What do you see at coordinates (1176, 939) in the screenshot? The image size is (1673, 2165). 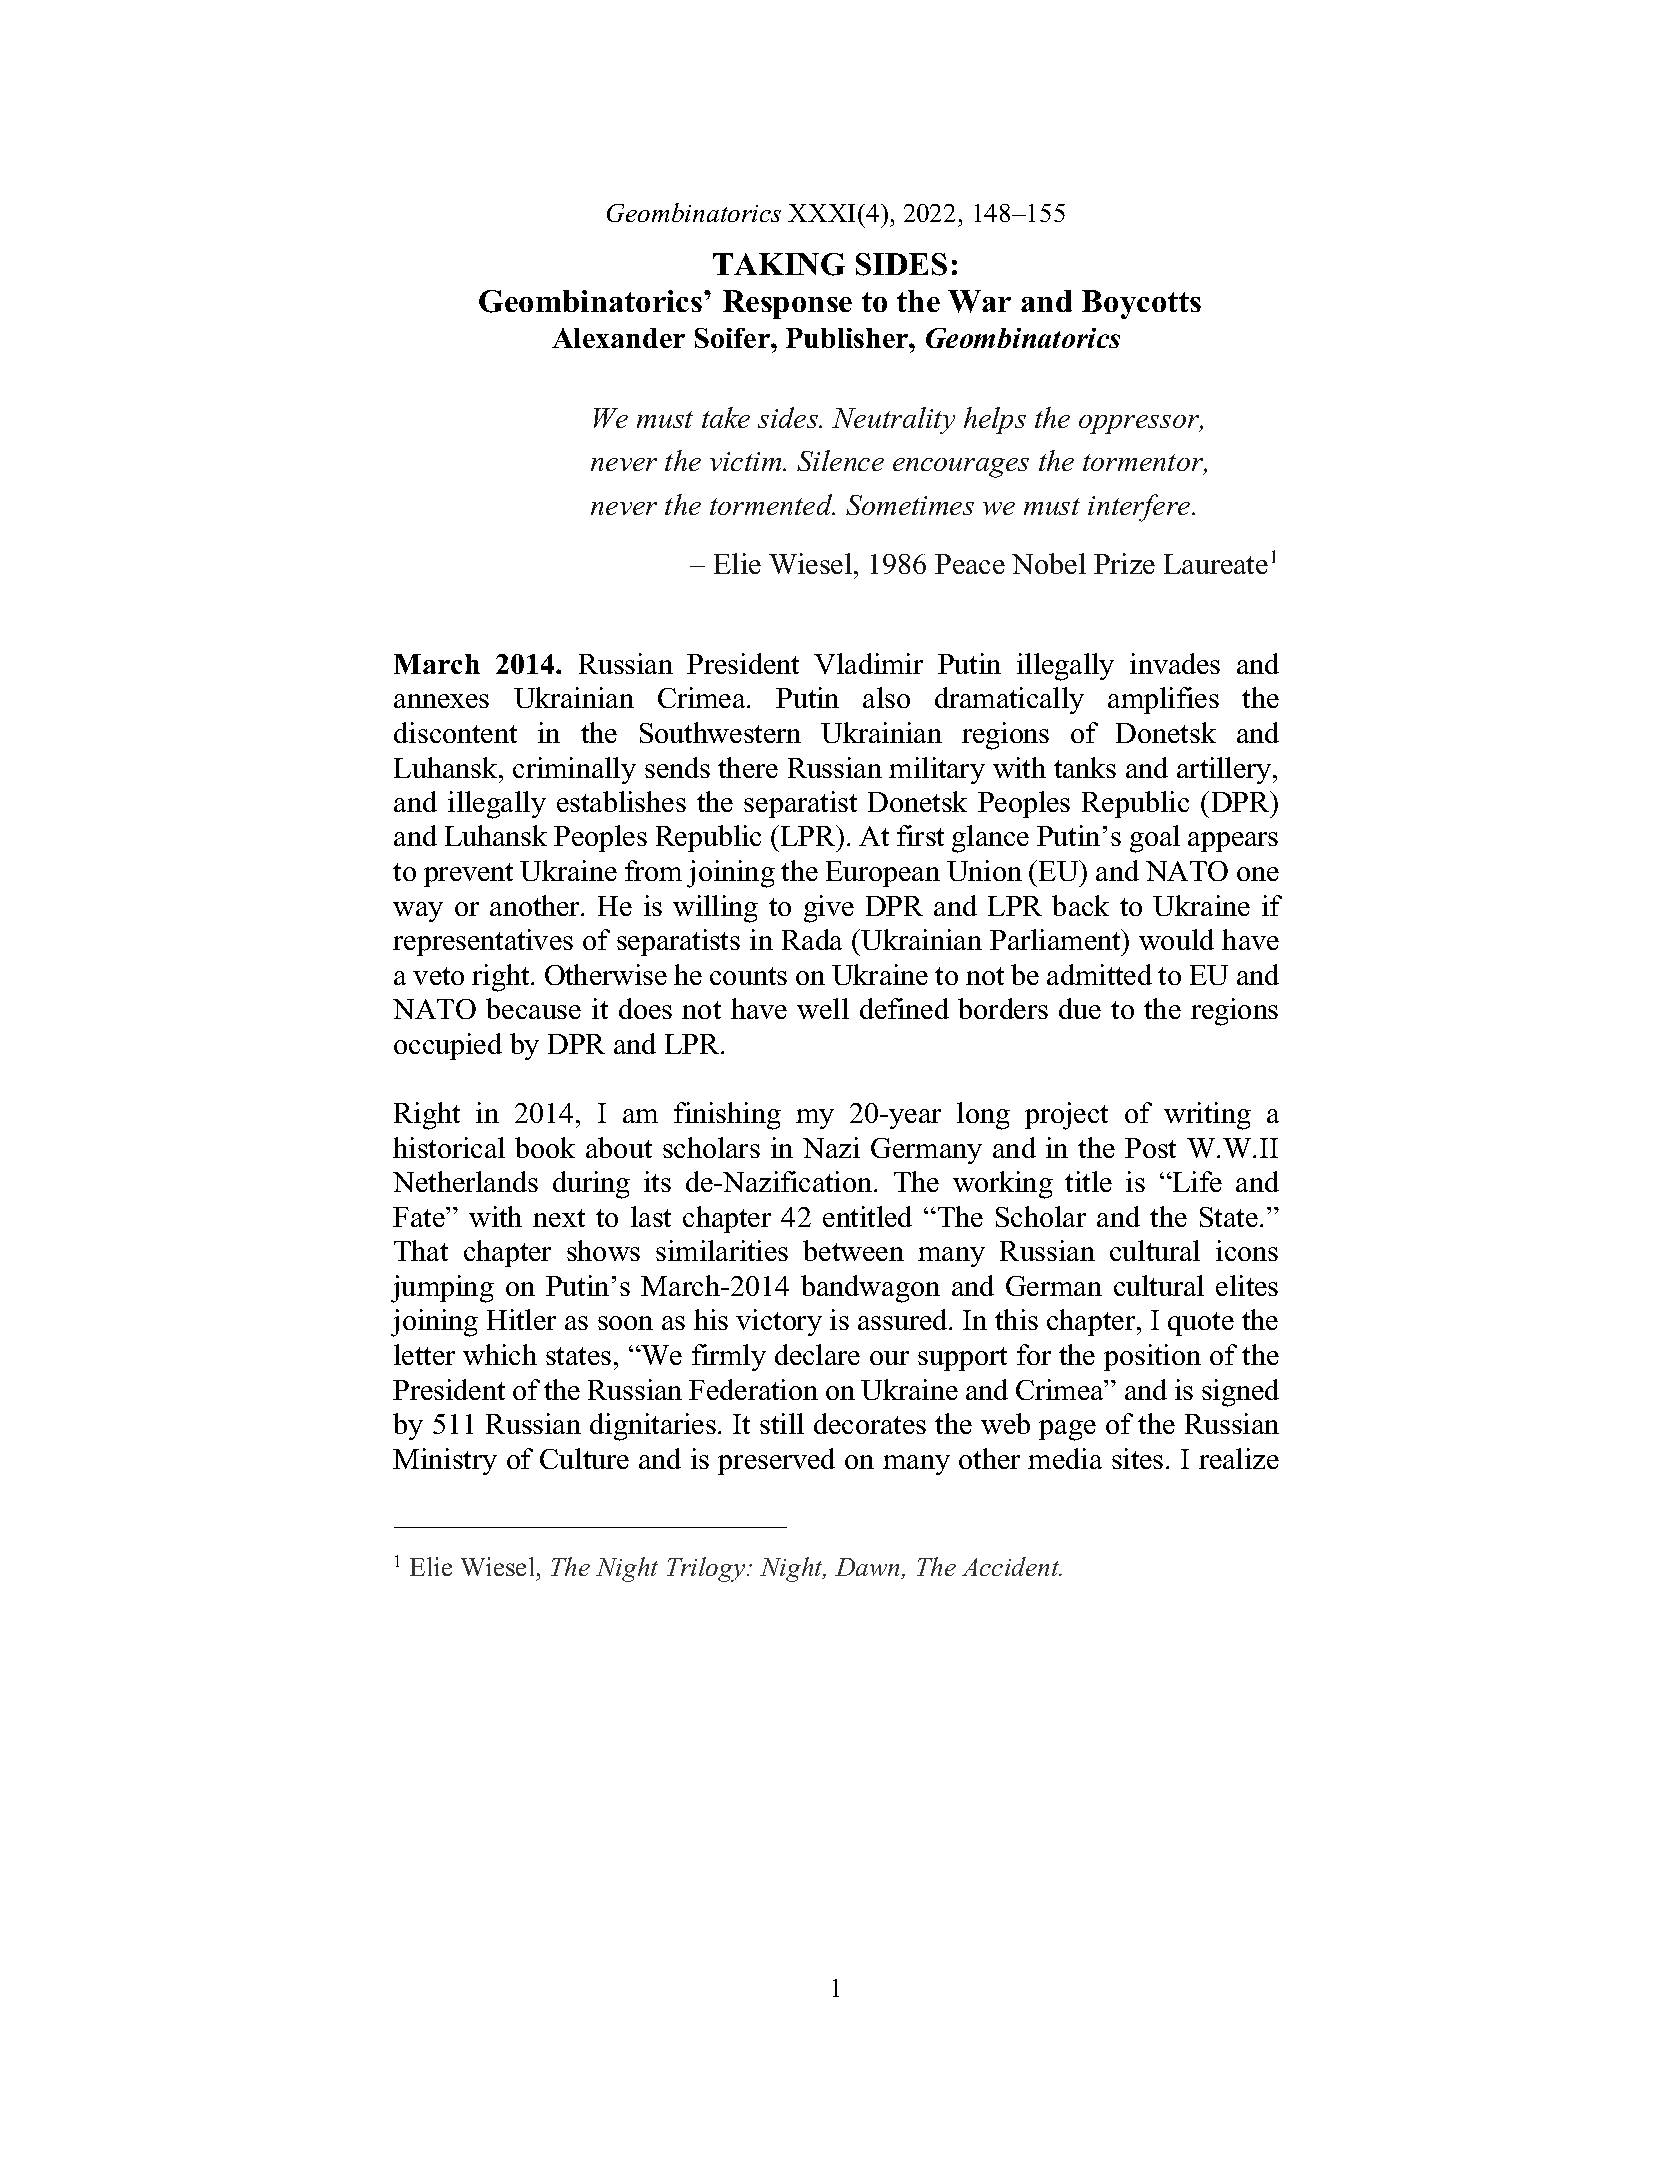 I see `would` at bounding box center [1176, 939].
